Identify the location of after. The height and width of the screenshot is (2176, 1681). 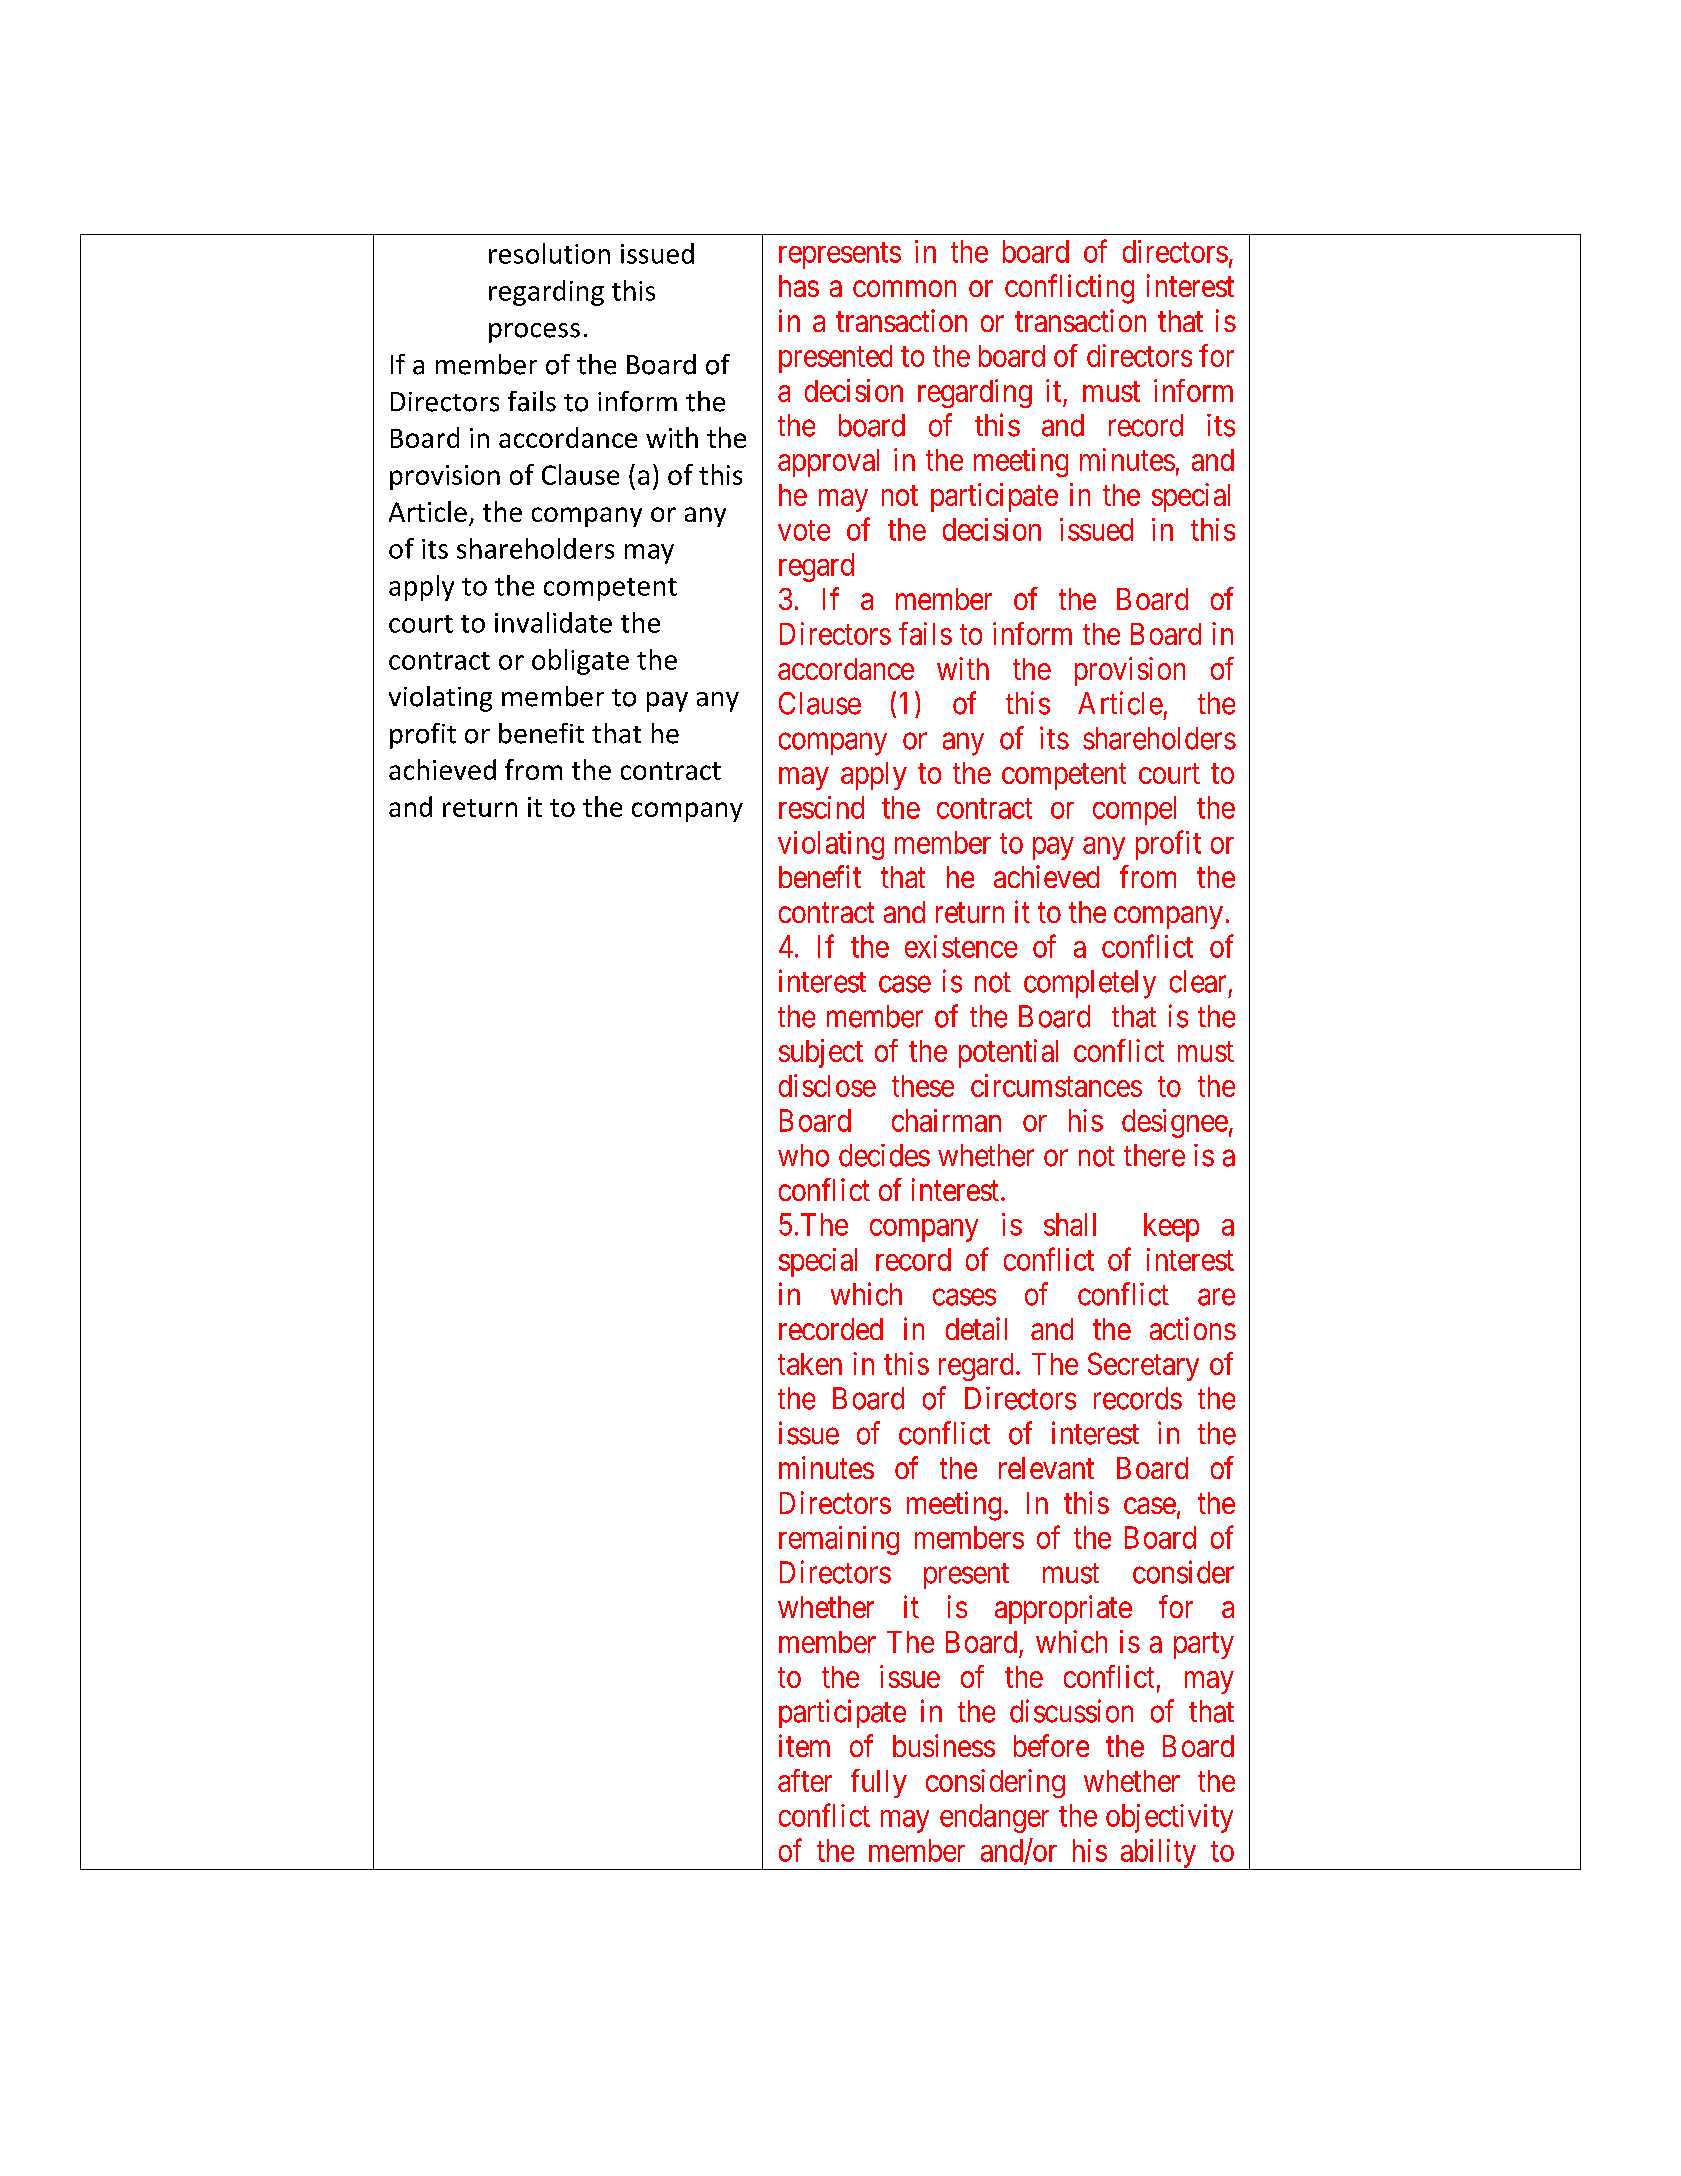
(805, 1780).
